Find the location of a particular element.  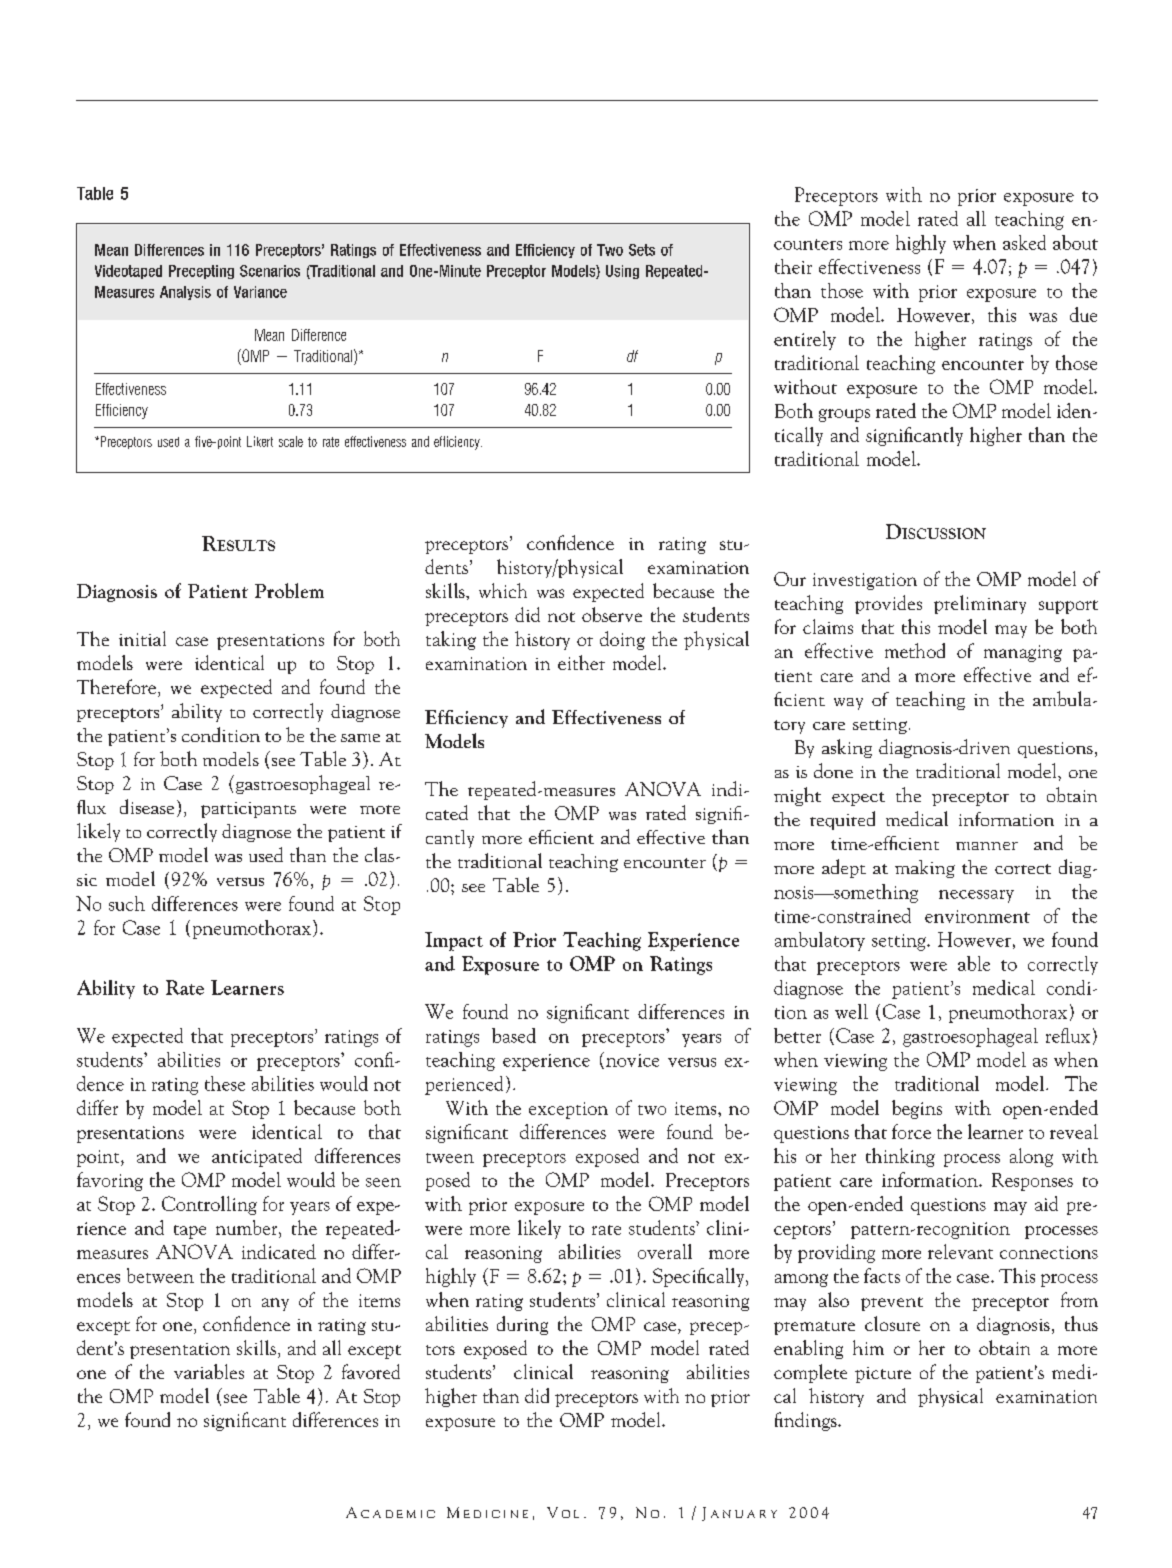

initial is located at coordinates (142, 638).
